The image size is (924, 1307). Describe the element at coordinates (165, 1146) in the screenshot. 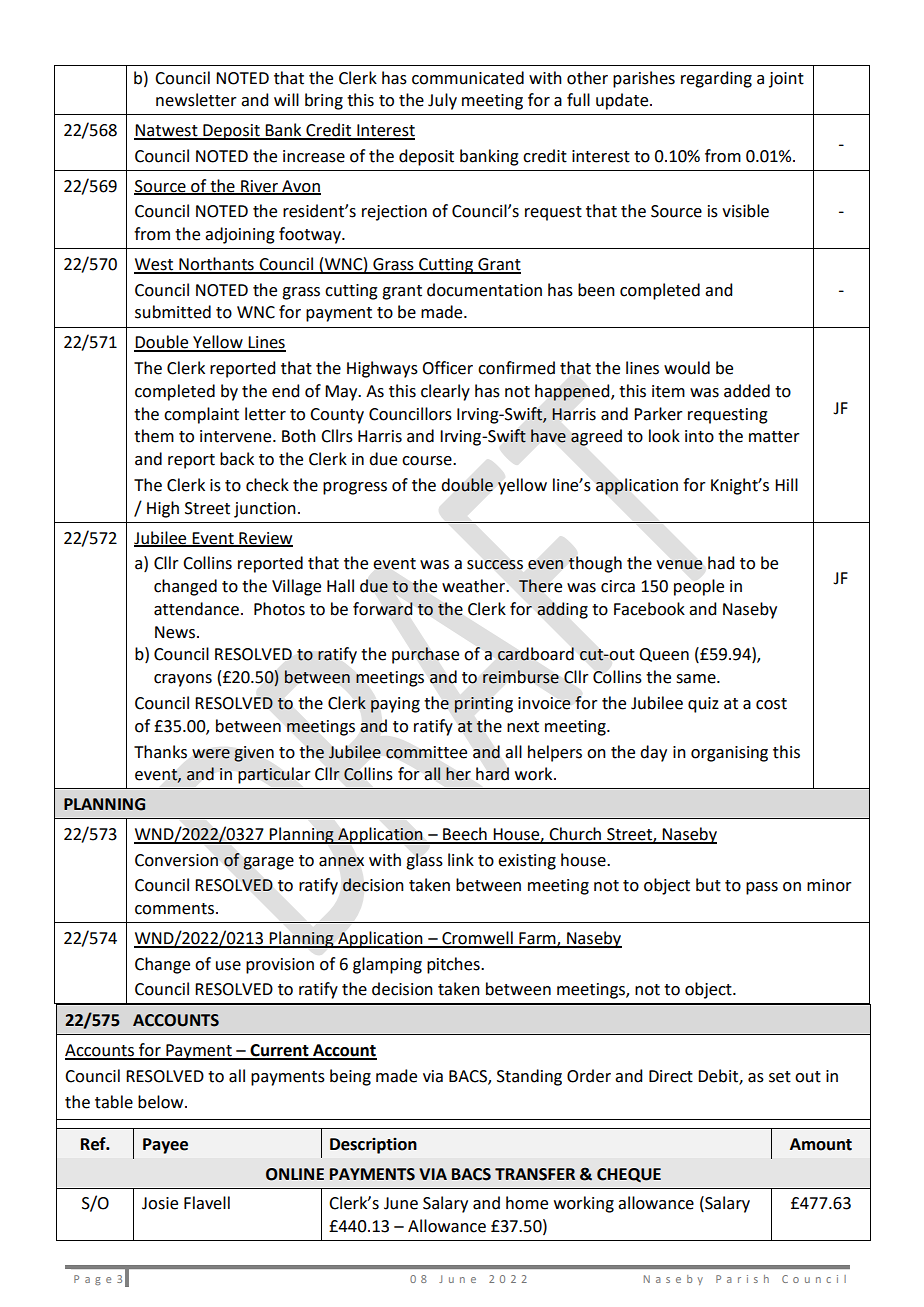

I see `Payee` at that location.
